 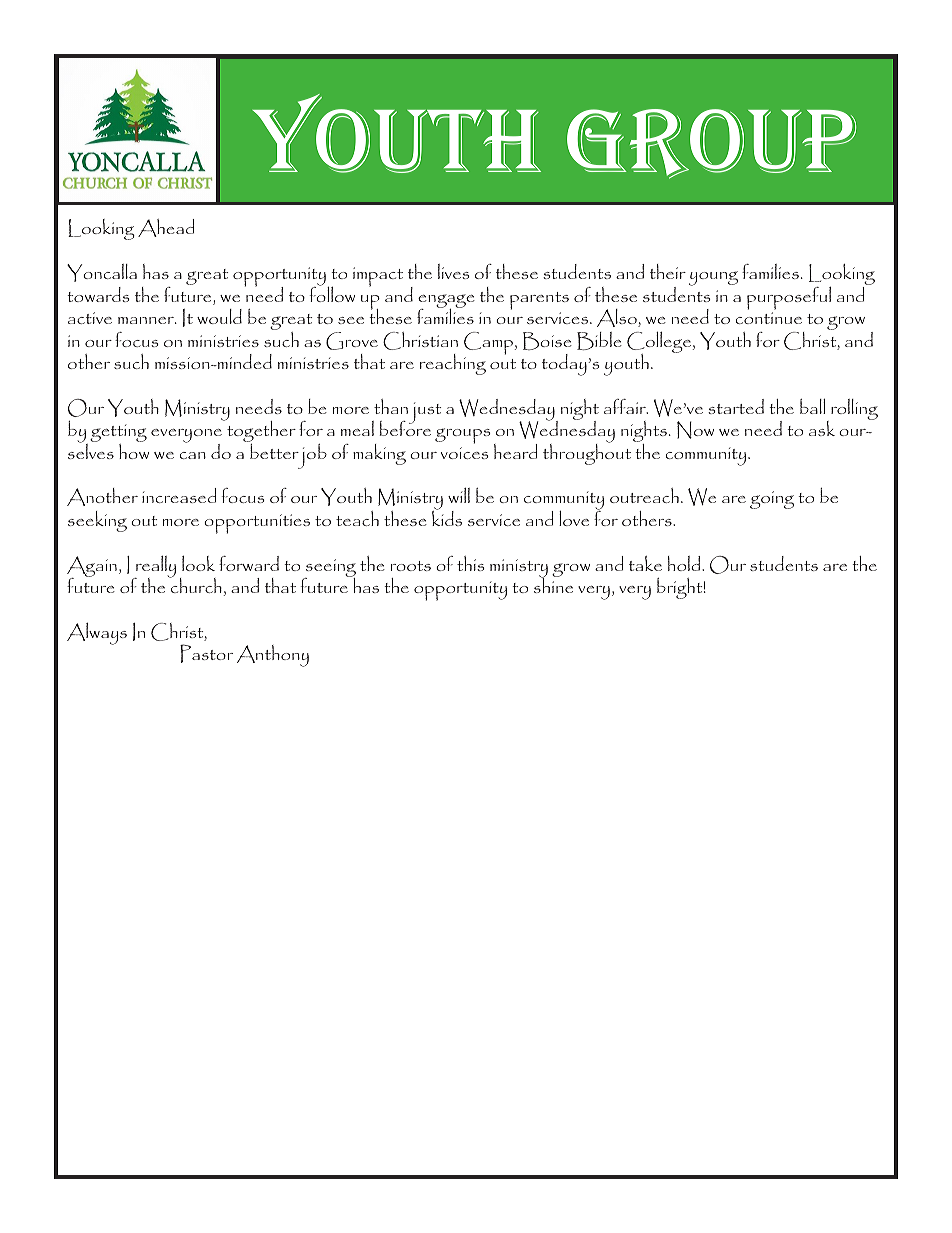 I want to click on manner, so click(x=147, y=320).
